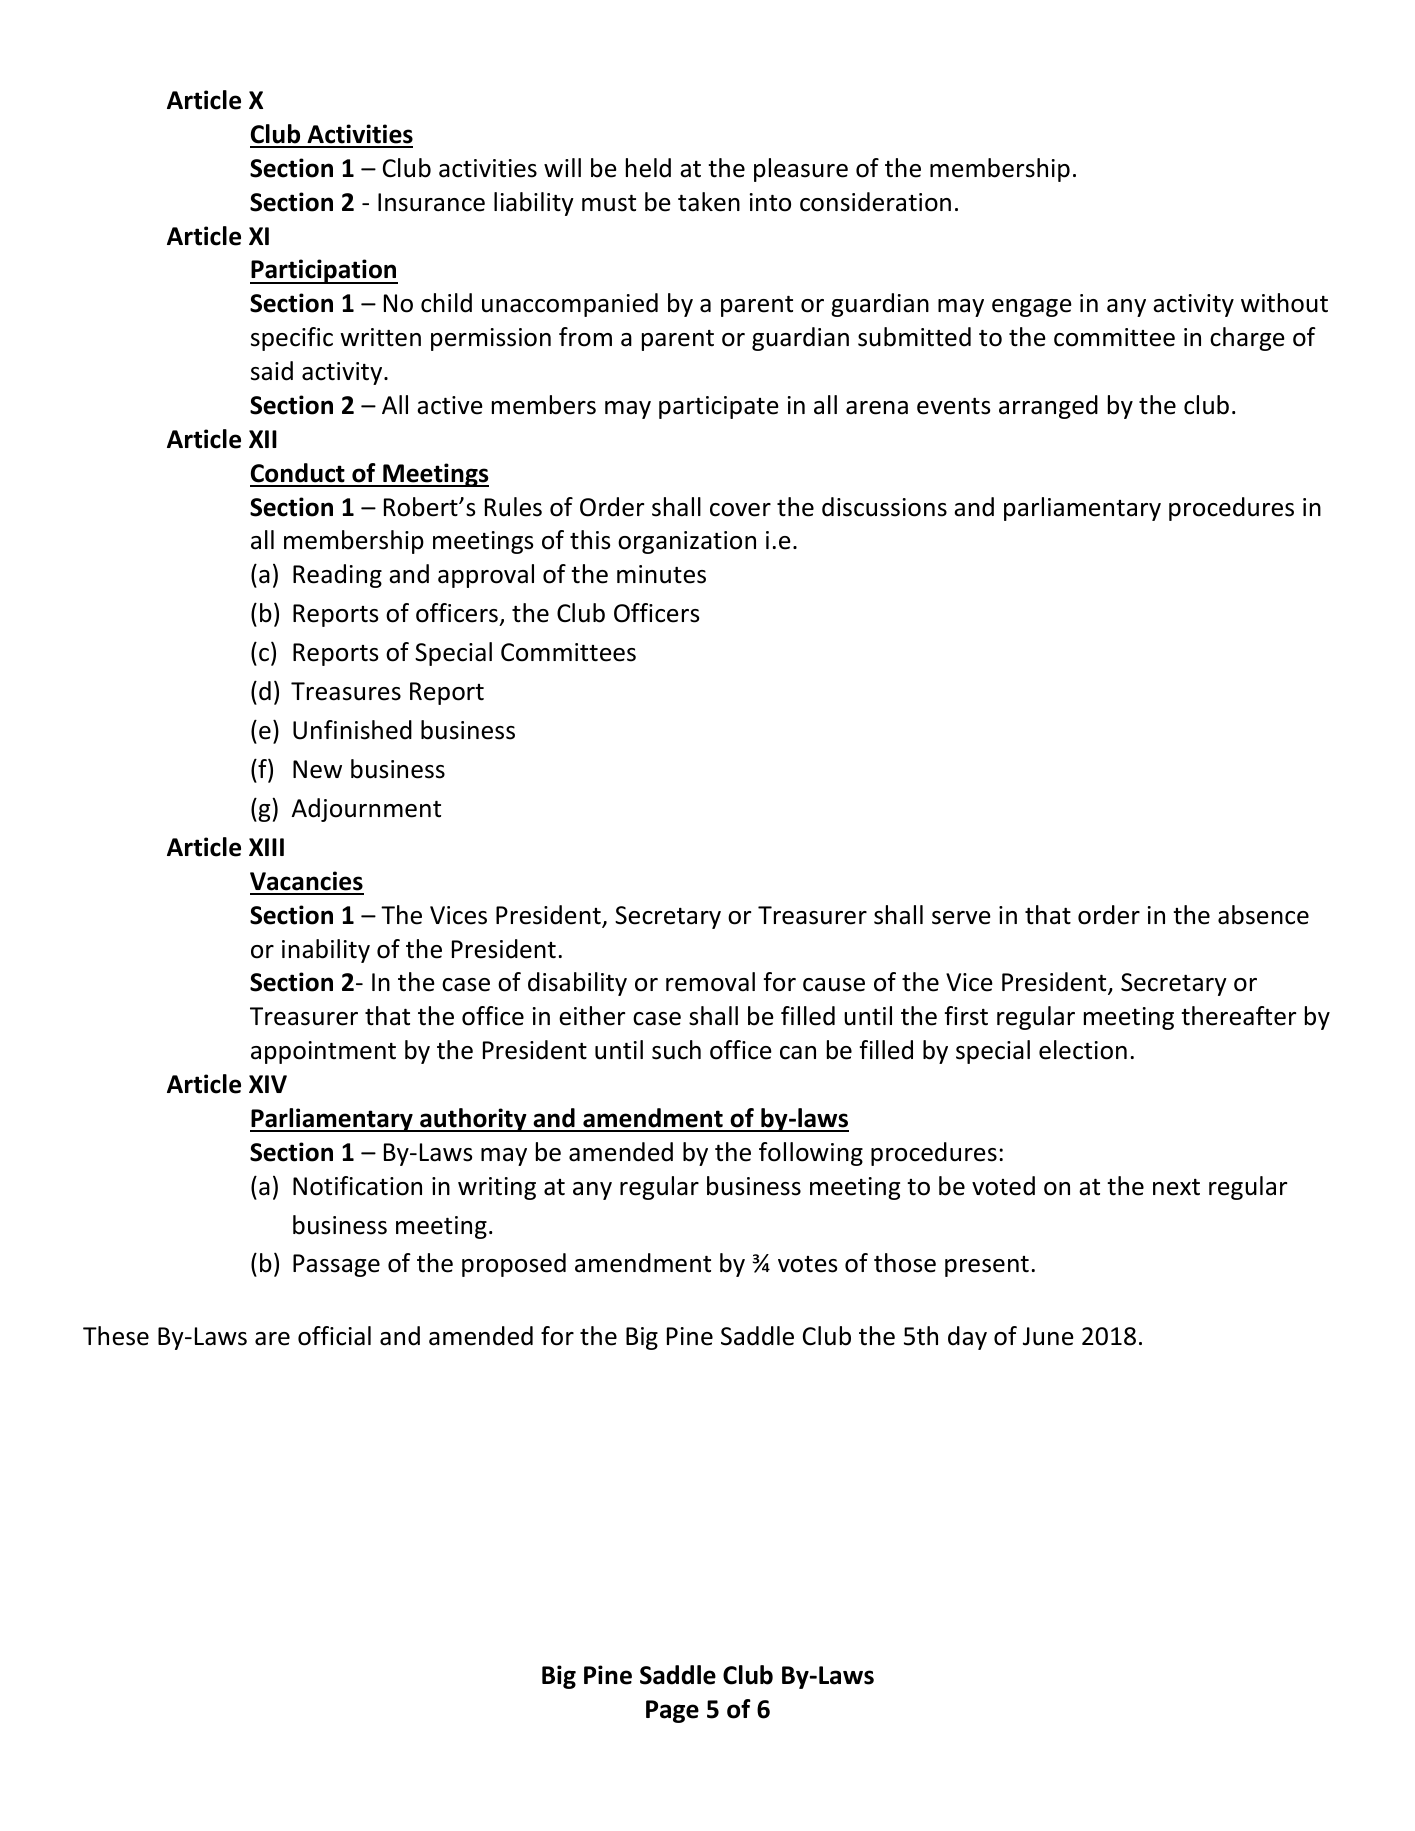 The height and width of the page is (1831, 1415). I want to click on taken, so click(709, 202).
